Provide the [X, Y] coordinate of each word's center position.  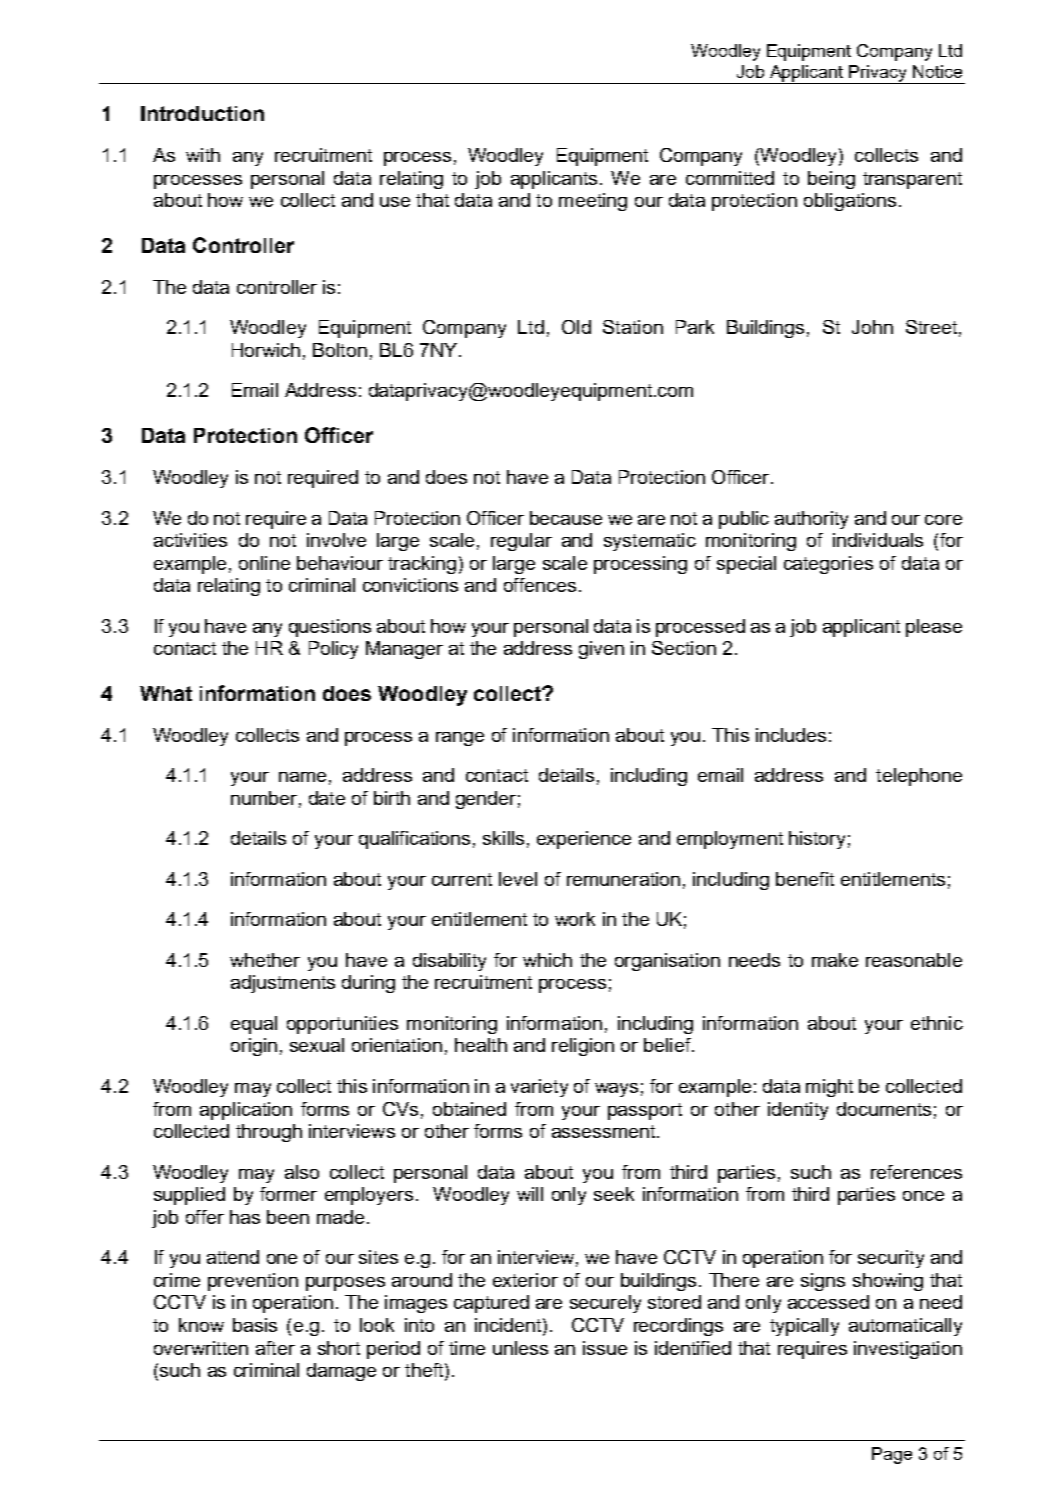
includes [791, 735]
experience [584, 840]
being [831, 180]
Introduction [202, 113]
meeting [593, 202]
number [264, 798]
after [275, 1348]
